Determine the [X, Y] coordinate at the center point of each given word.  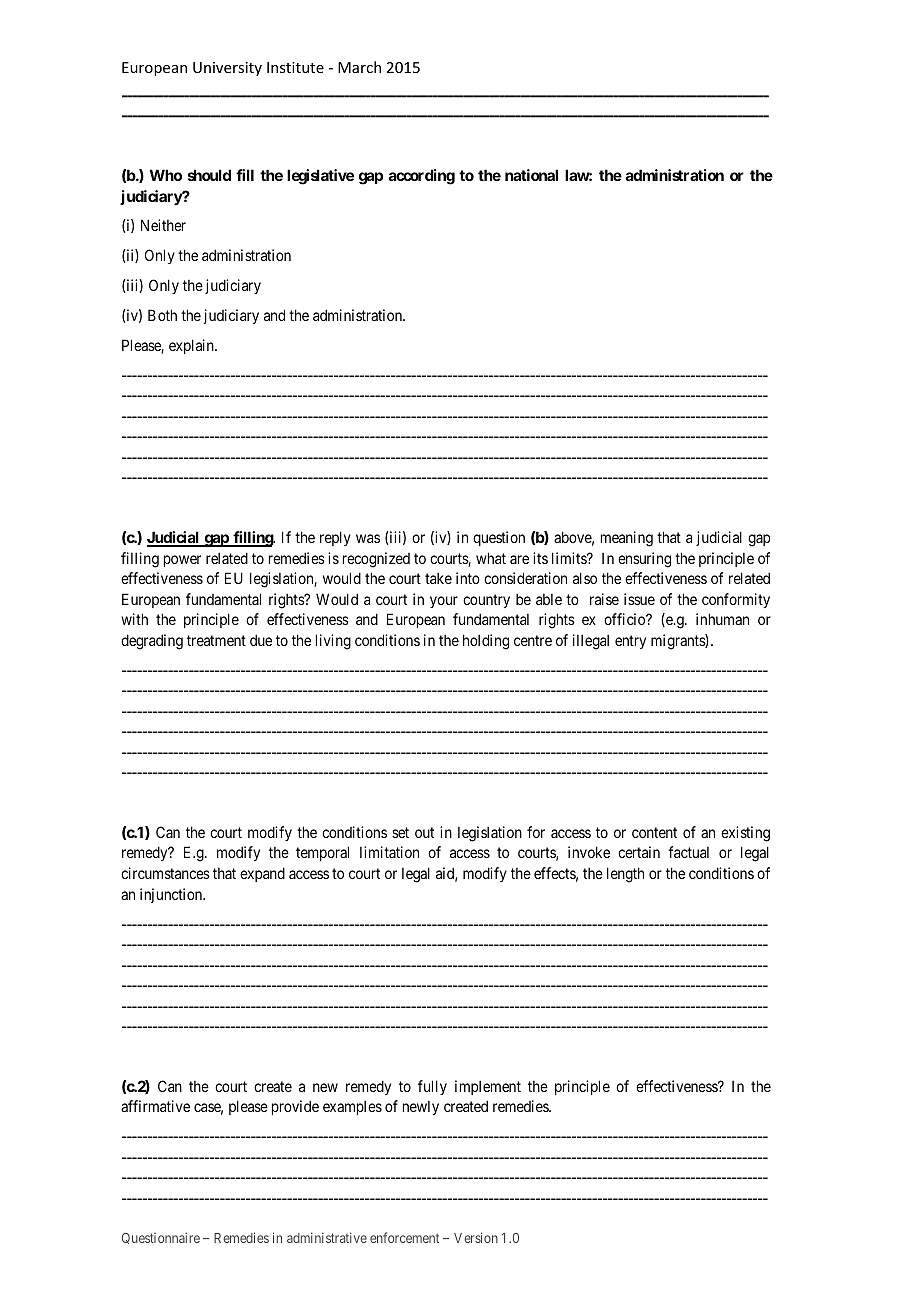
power [182, 561]
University [227, 69]
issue [639, 599]
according [422, 177]
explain [192, 346]
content [654, 832]
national [531, 175]
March [359, 67]
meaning [627, 539]
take [438, 578]
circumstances [165, 873]
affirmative [155, 1106]
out [424, 832]
